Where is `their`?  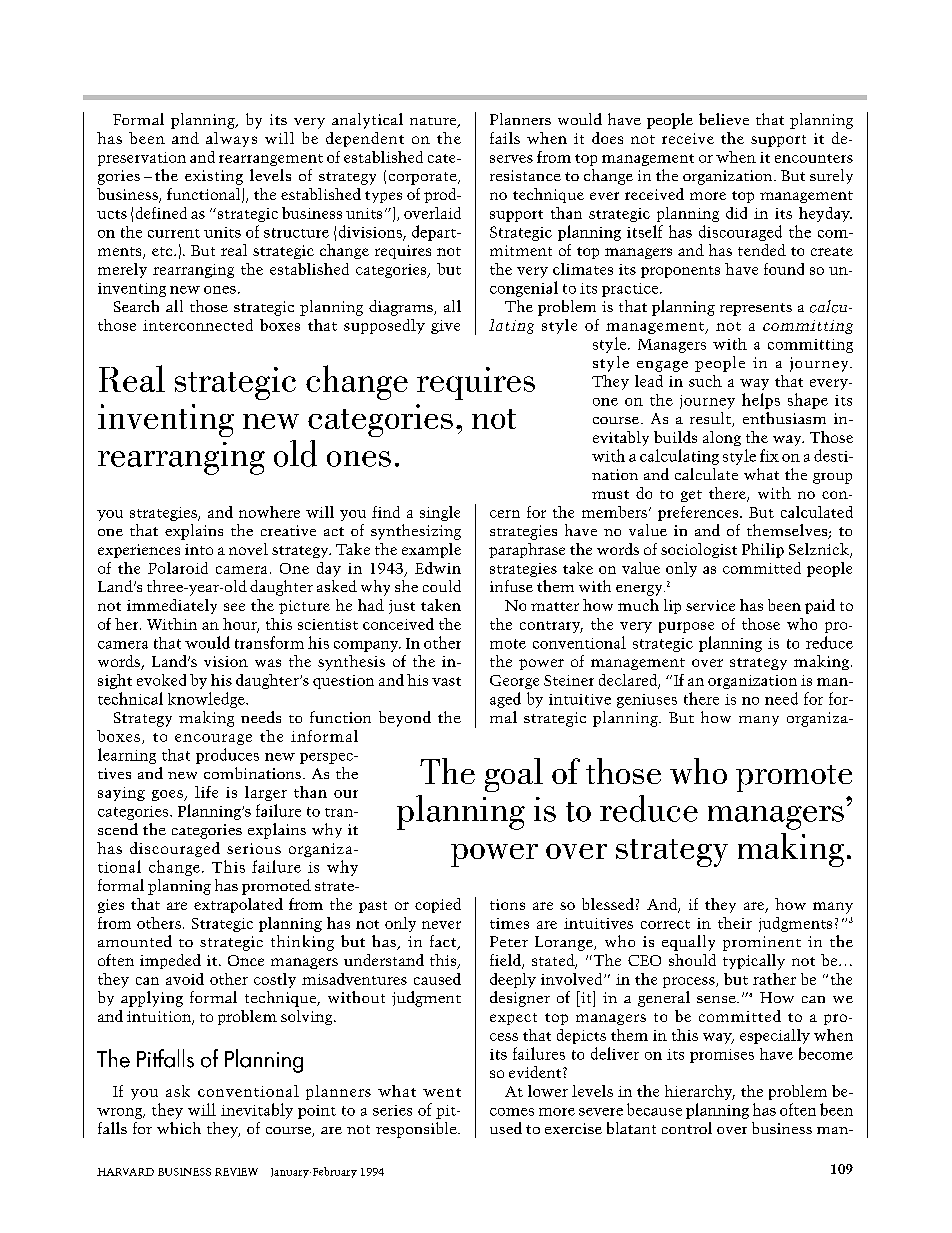
their is located at coordinates (735, 923).
